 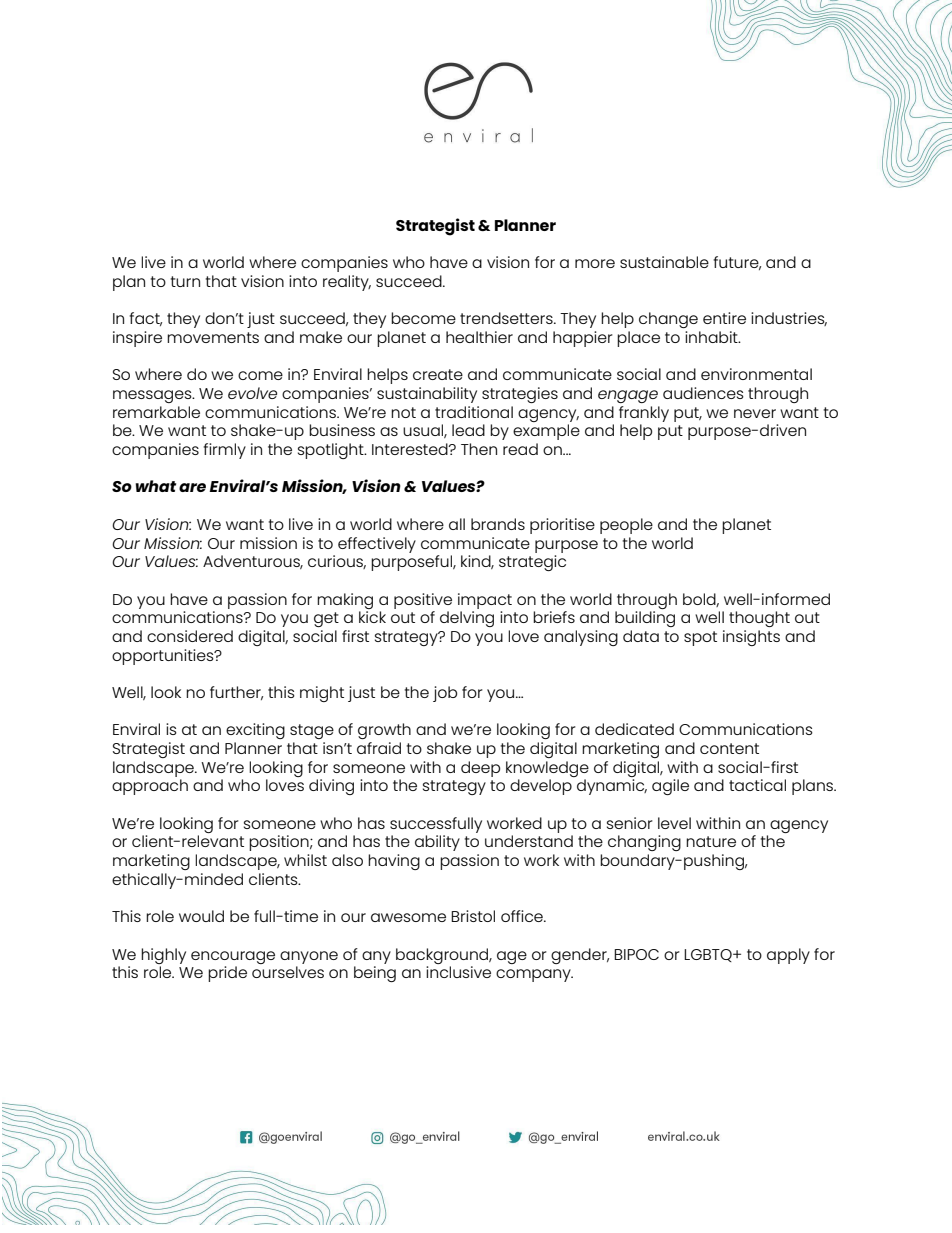 What do you see at coordinates (755, 413) in the image?
I see `never` at bounding box center [755, 413].
